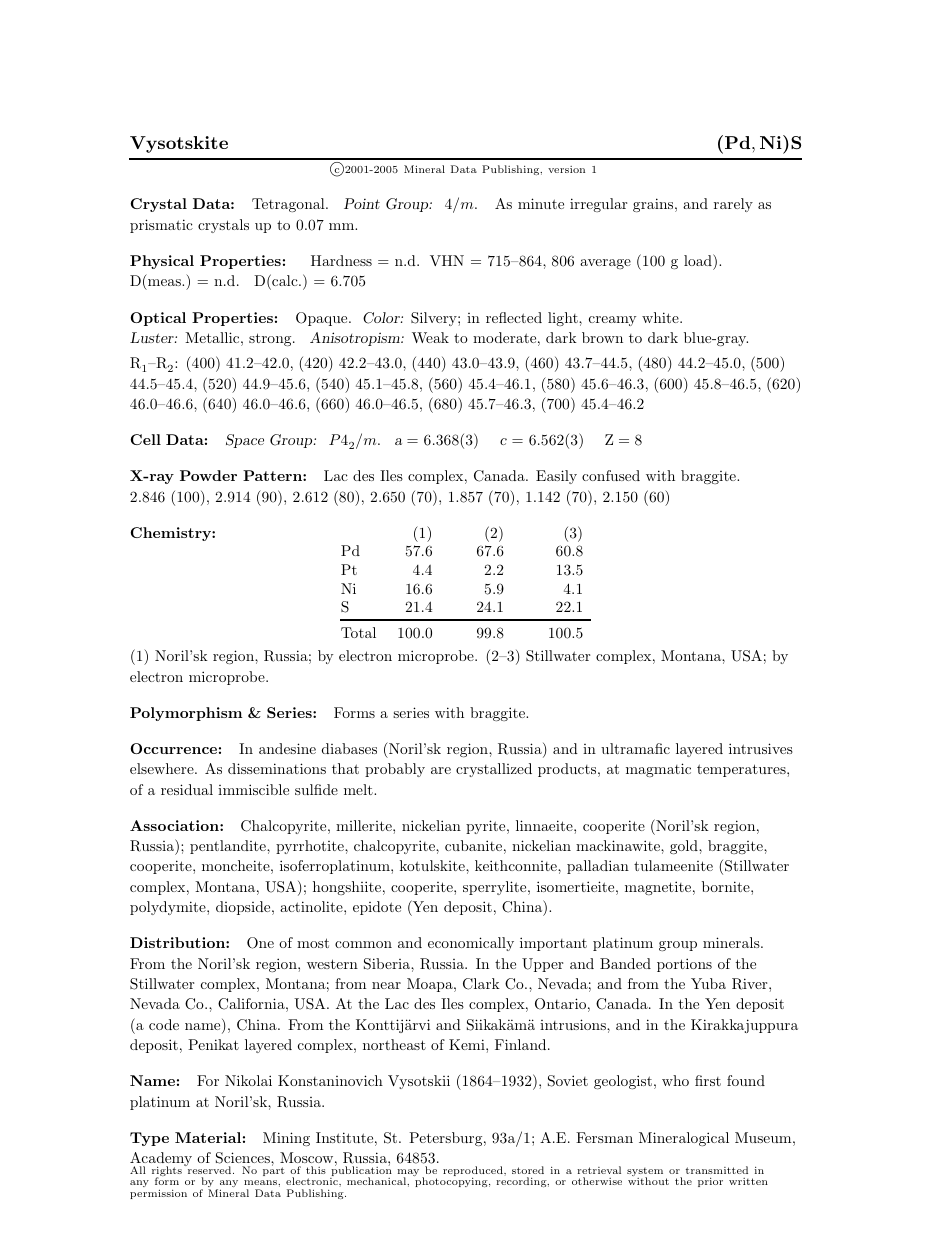  Describe the element at coordinates (175, 825) in the screenshot. I see `Association` at that location.
